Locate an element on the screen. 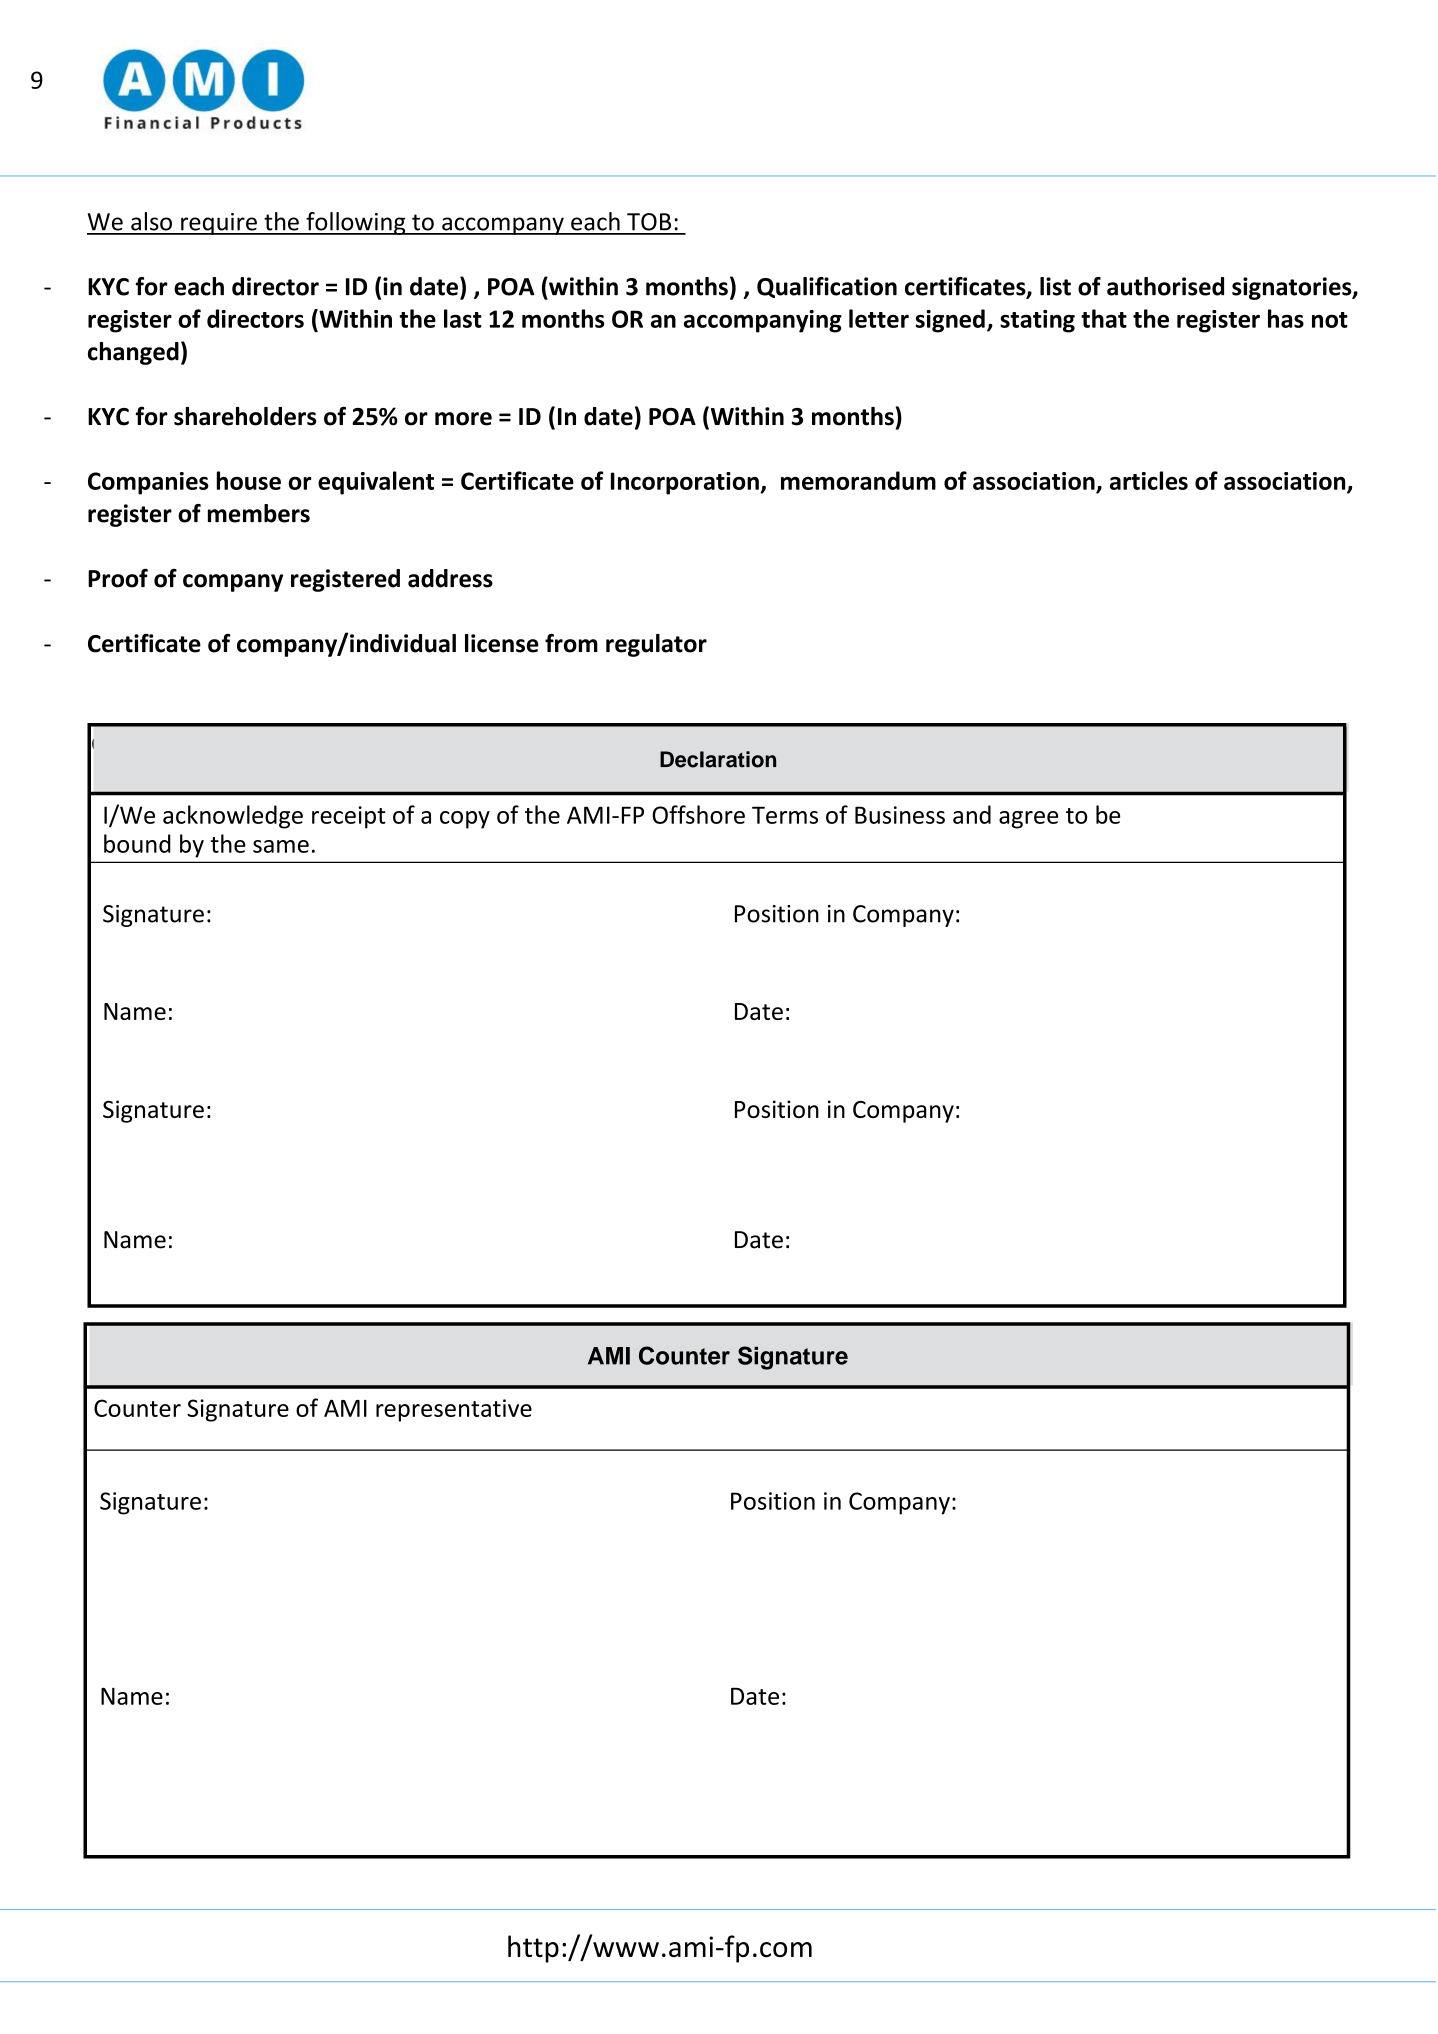 The width and height of the screenshot is (1438, 2034). Offshore is located at coordinates (698, 814).
